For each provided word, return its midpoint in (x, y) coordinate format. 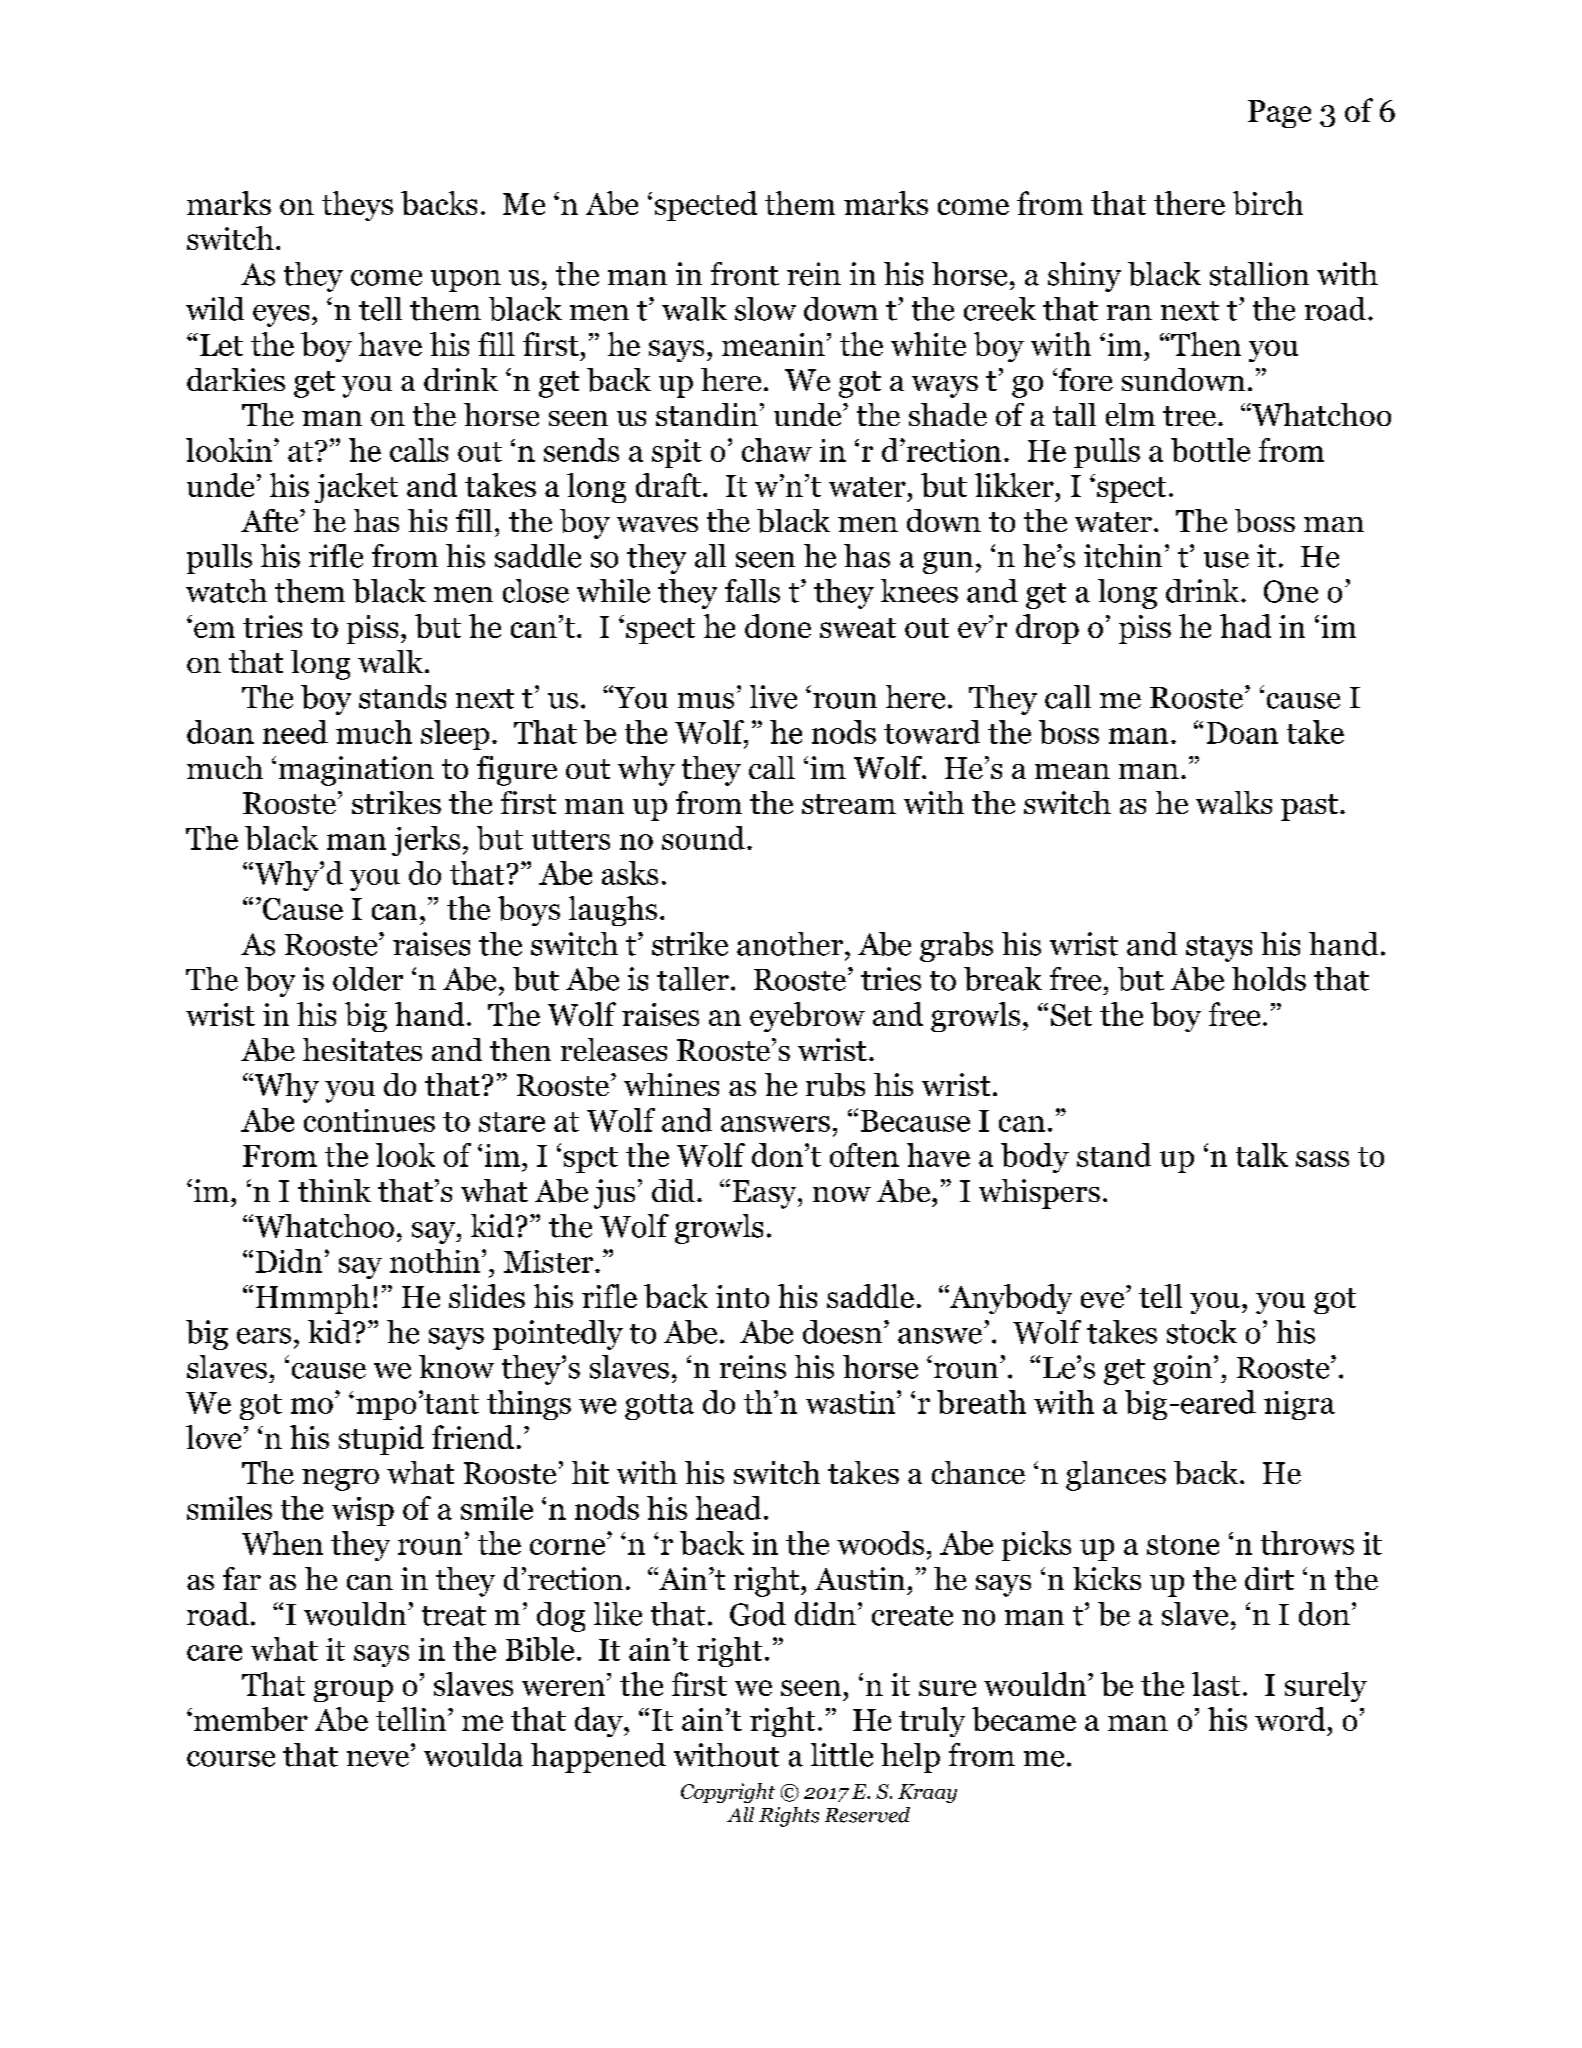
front (745, 274)
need (295, 732)
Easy (766, 1194)
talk (1262, 1155)
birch (1268, 203)
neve (378, 1759)
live (773, 697)
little (842, 1755)
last (1216, 1684)
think (334, 1190)
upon (466, 281)
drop (1047, 629)
